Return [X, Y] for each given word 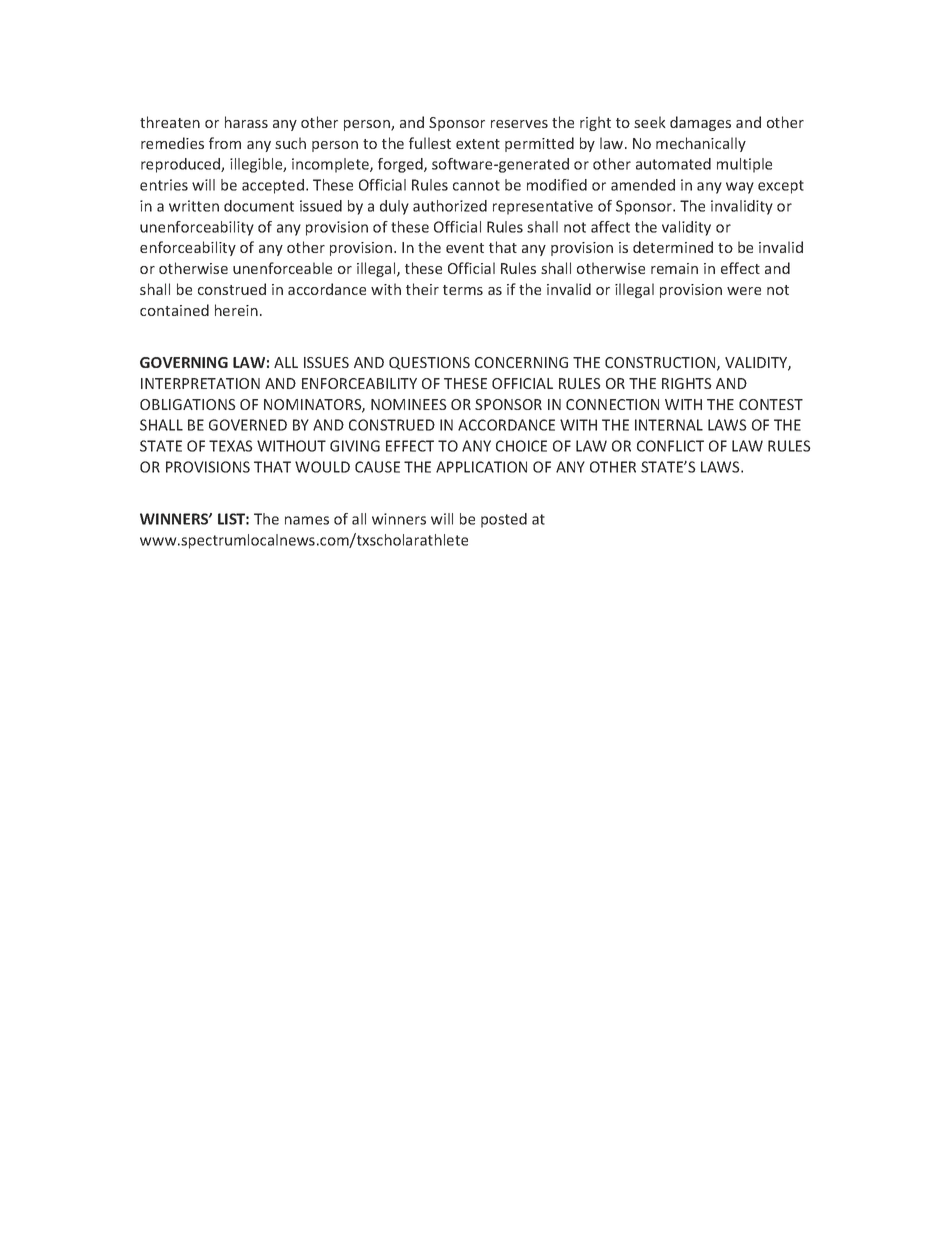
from [225, 143]
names [307, 520]
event [465, 248]
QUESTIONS [429, 363]
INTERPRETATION [200, 383]
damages [700, 123]
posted [504, 520]
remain [674, 268]
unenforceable [282, 268]
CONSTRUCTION [661, 364]
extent [478, 144]
